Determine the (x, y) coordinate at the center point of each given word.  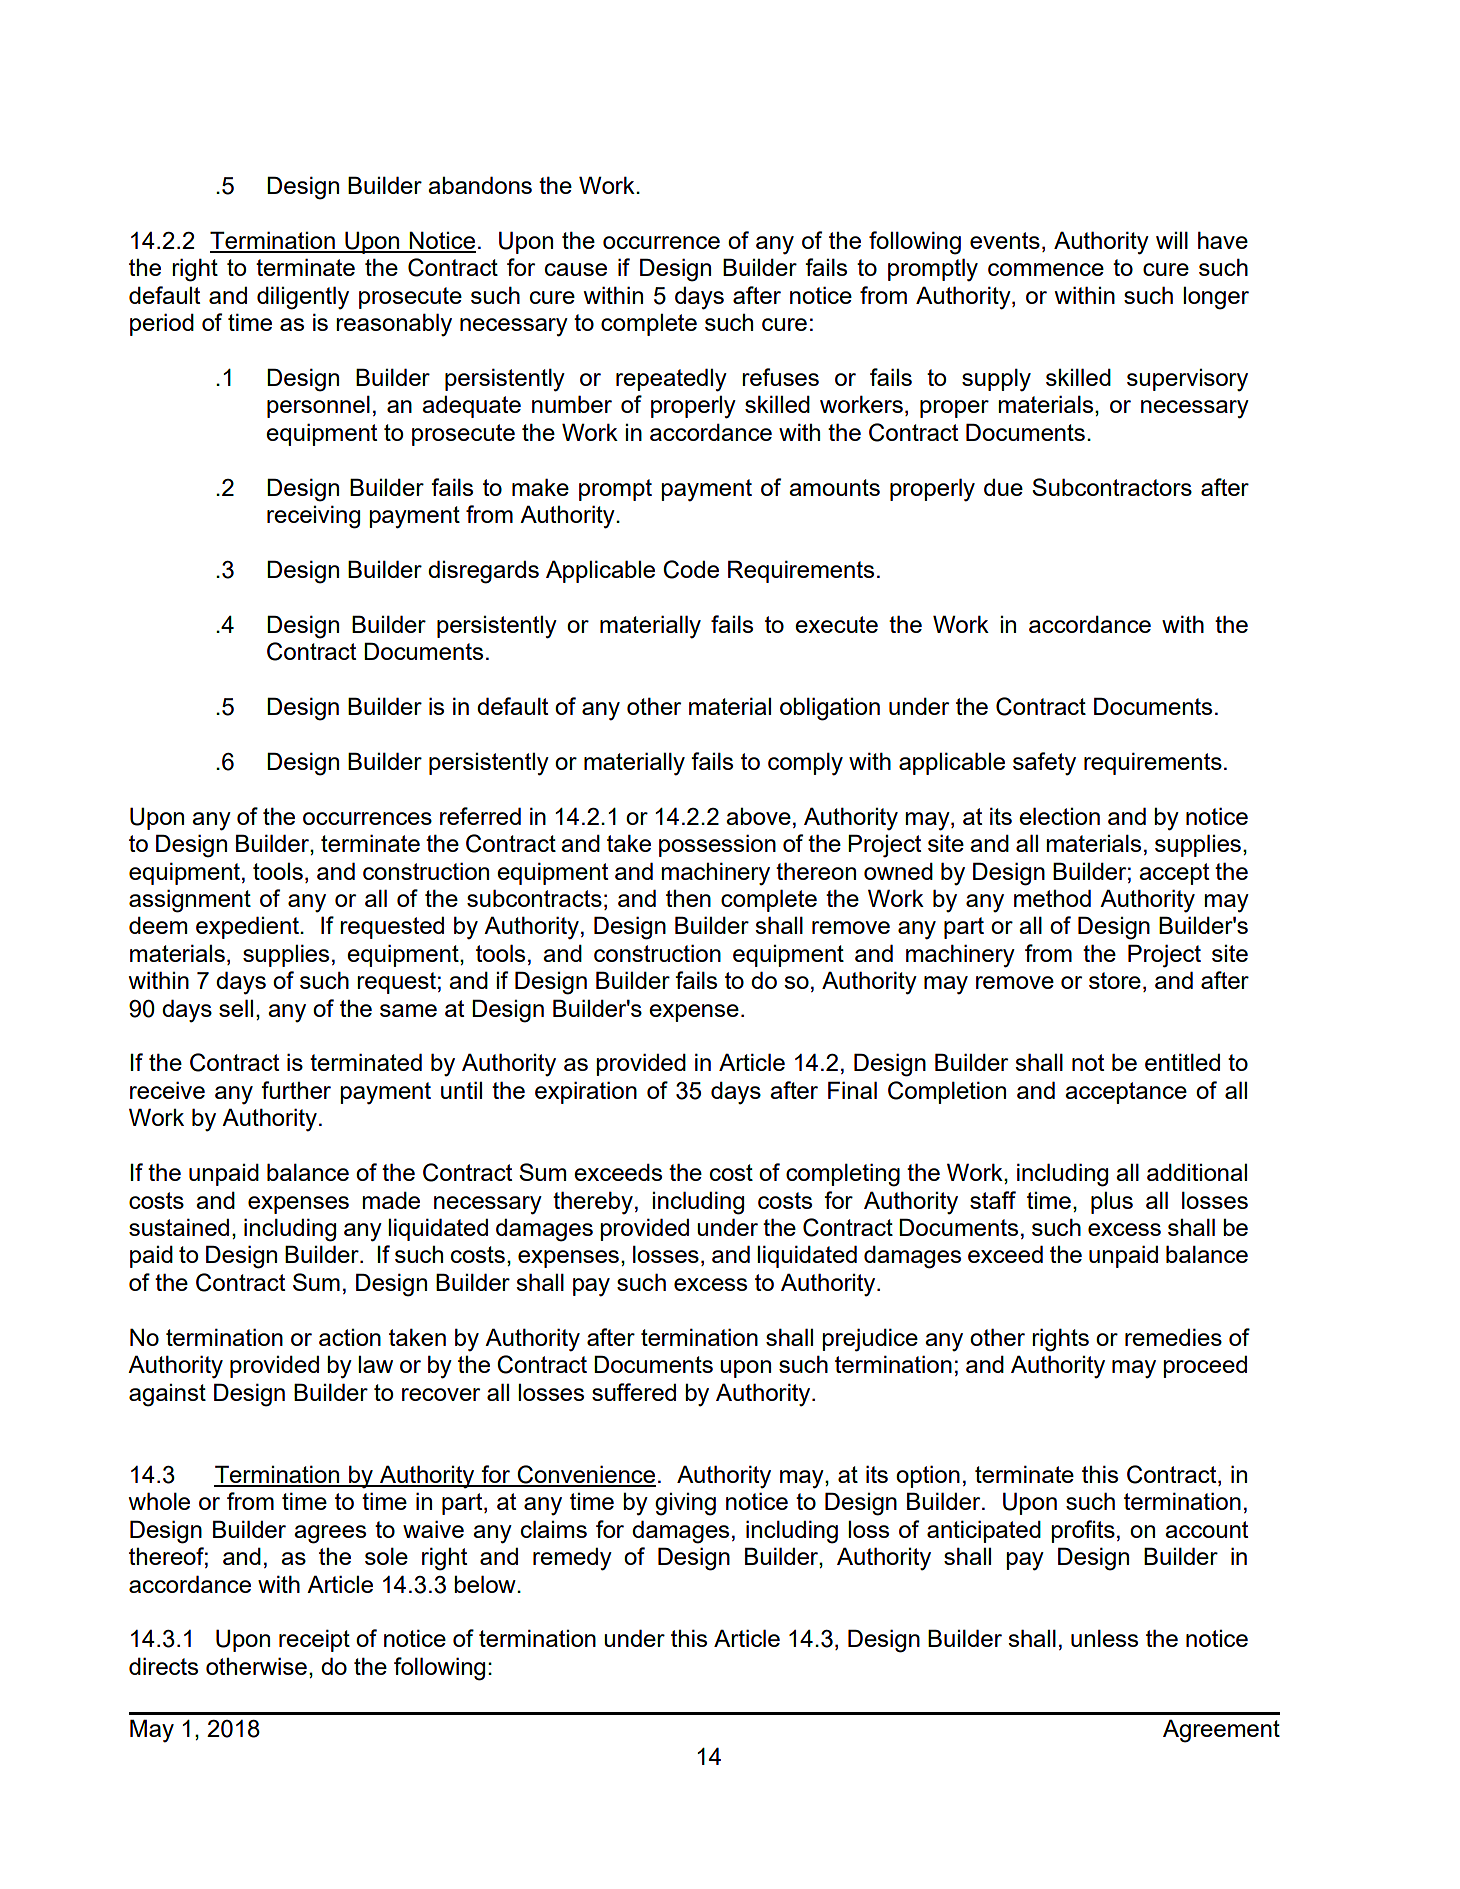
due (1003, 487)
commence (1046, 269)
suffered (634, 1392)
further (296, 1090)
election (1059, 816)
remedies (1173, 1337)
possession (717, 845)
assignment (190, 901)
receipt (314, 1640)
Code (691, 569)
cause (576, 269)
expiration (586, 1092)
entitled (1182, 1062)
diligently (303, 298)
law (375, 1364)
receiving (313, 517)
